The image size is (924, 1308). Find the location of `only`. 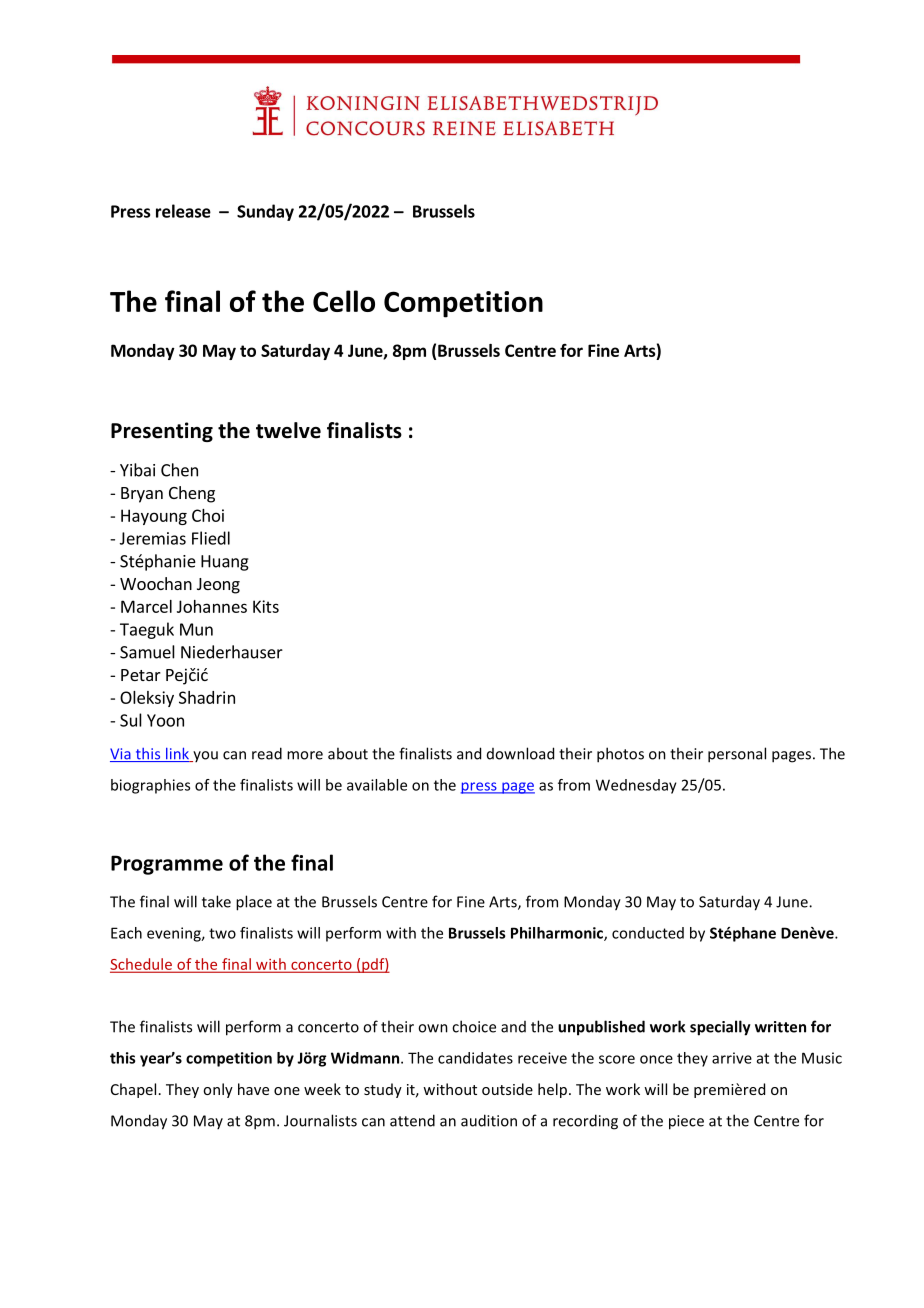

only is located at coordinates (218, 1090).
